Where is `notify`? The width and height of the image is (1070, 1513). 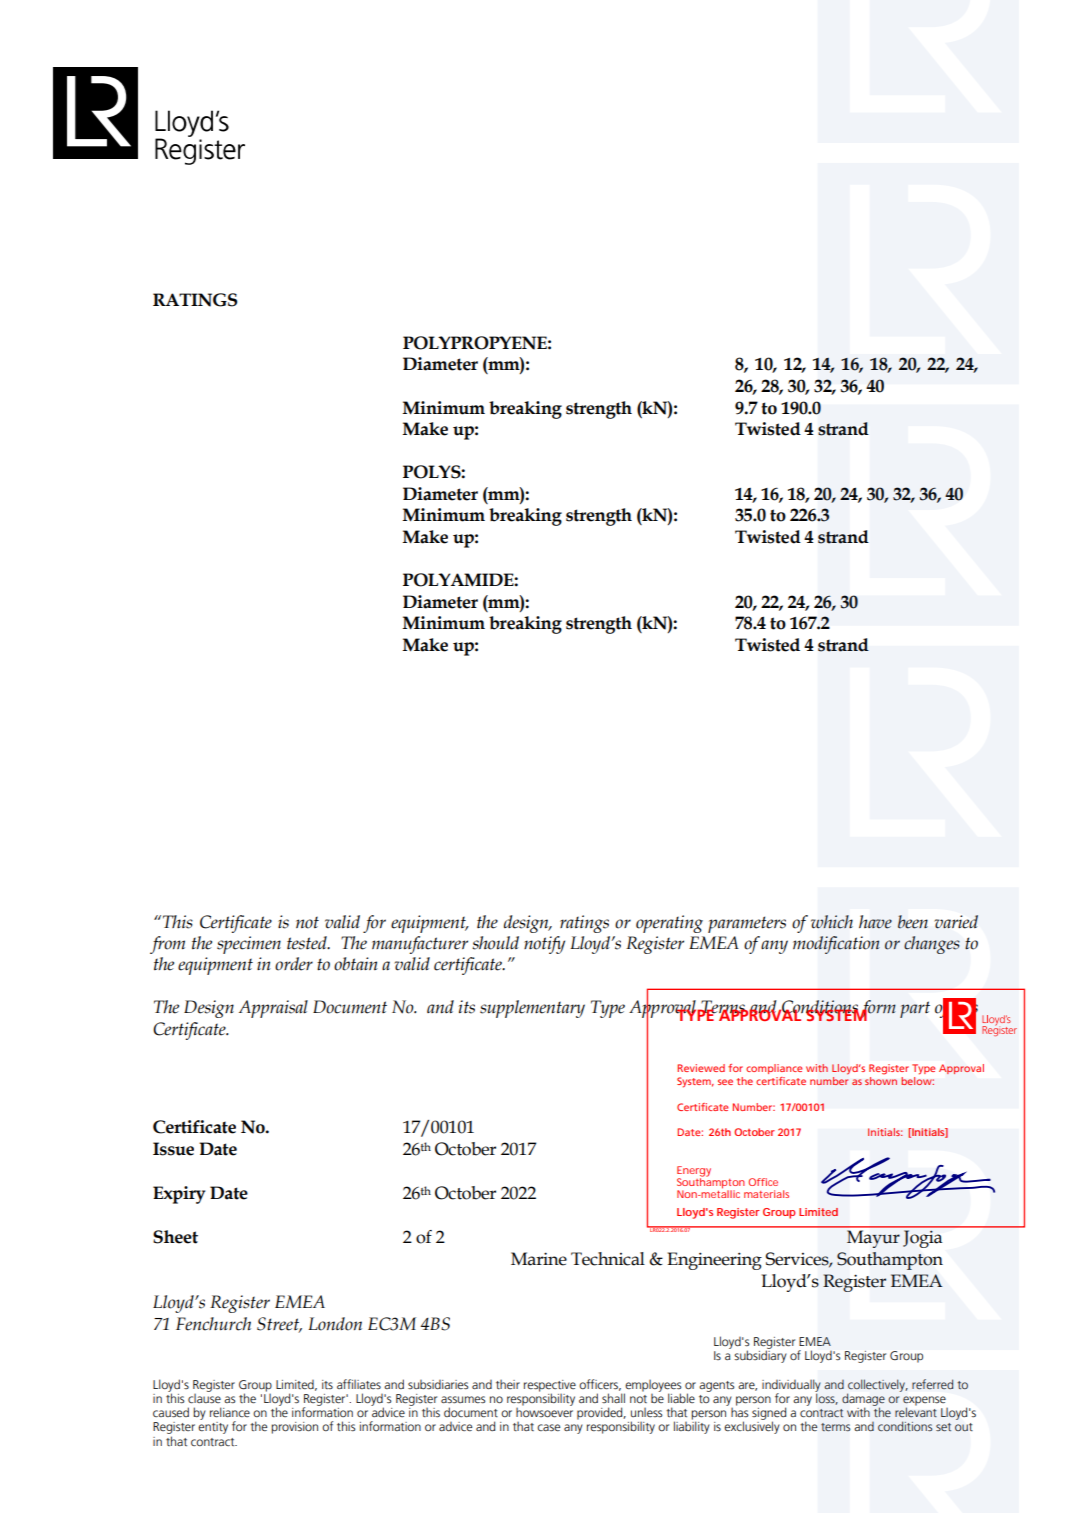 notify is located at coordinates (544, 945).
